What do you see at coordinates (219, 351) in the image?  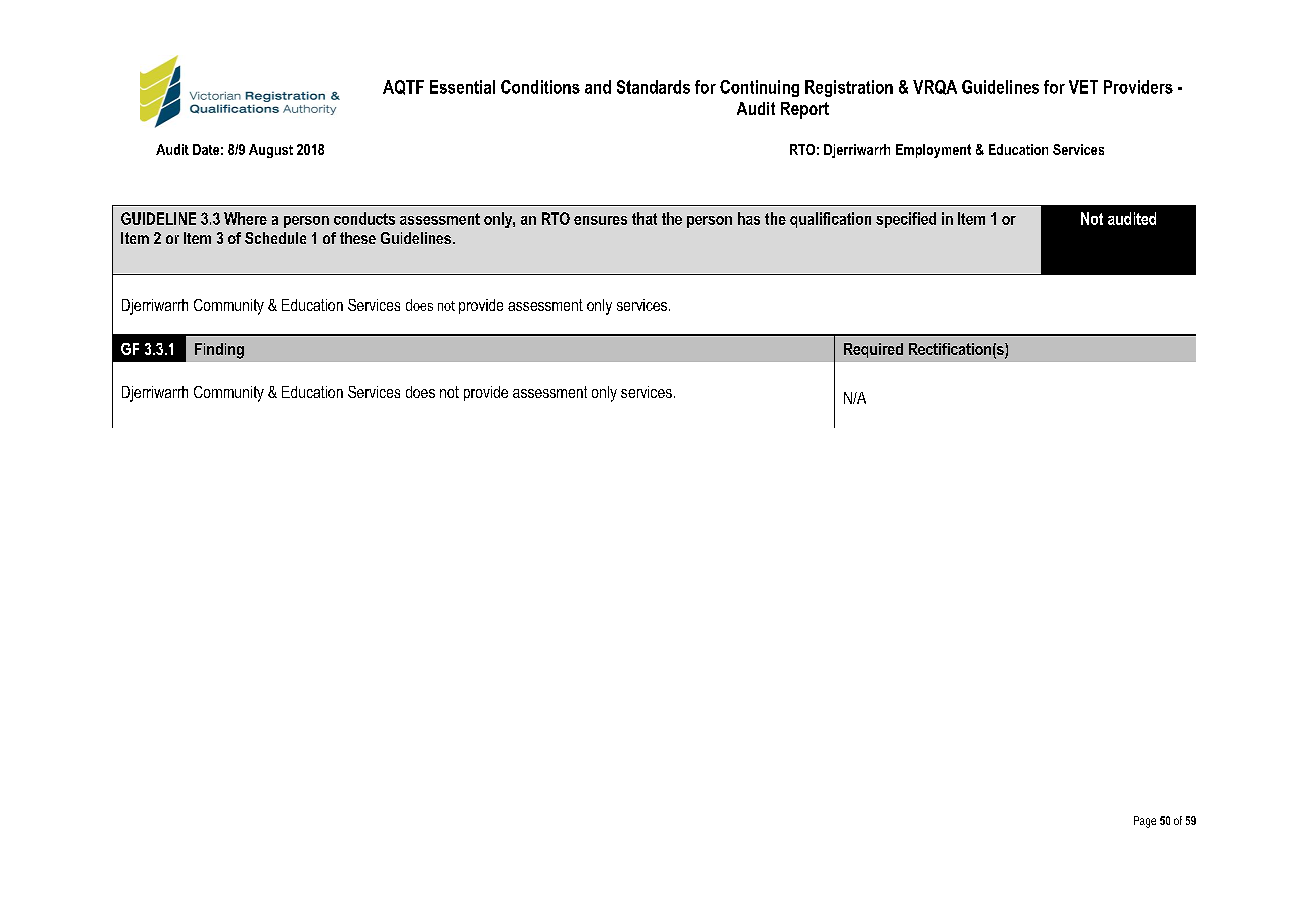 I see `Finding` at bounding box center [219, 351].
